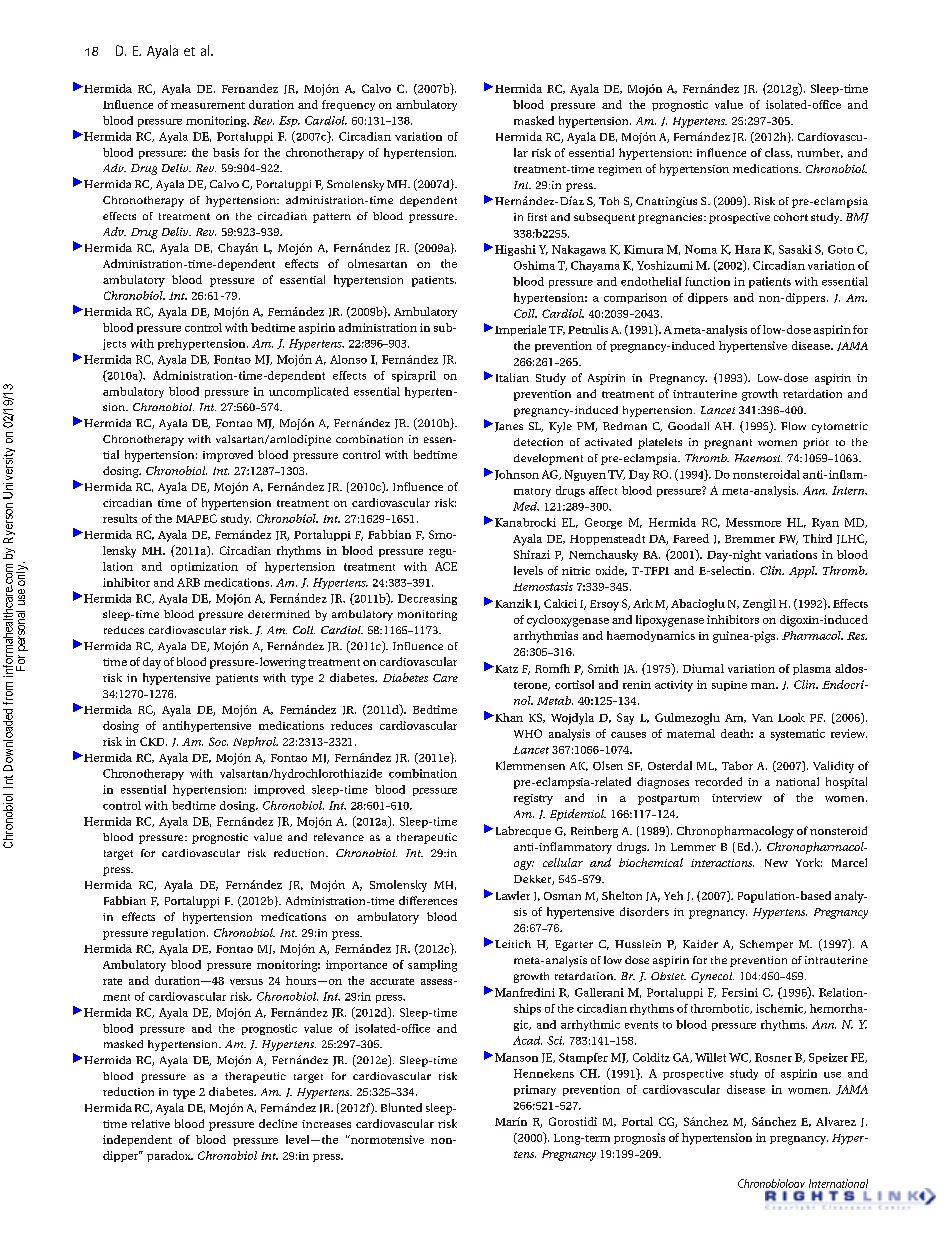 The width and height of the page is (952, 1233). I want to click on first, so click(537, 217).
